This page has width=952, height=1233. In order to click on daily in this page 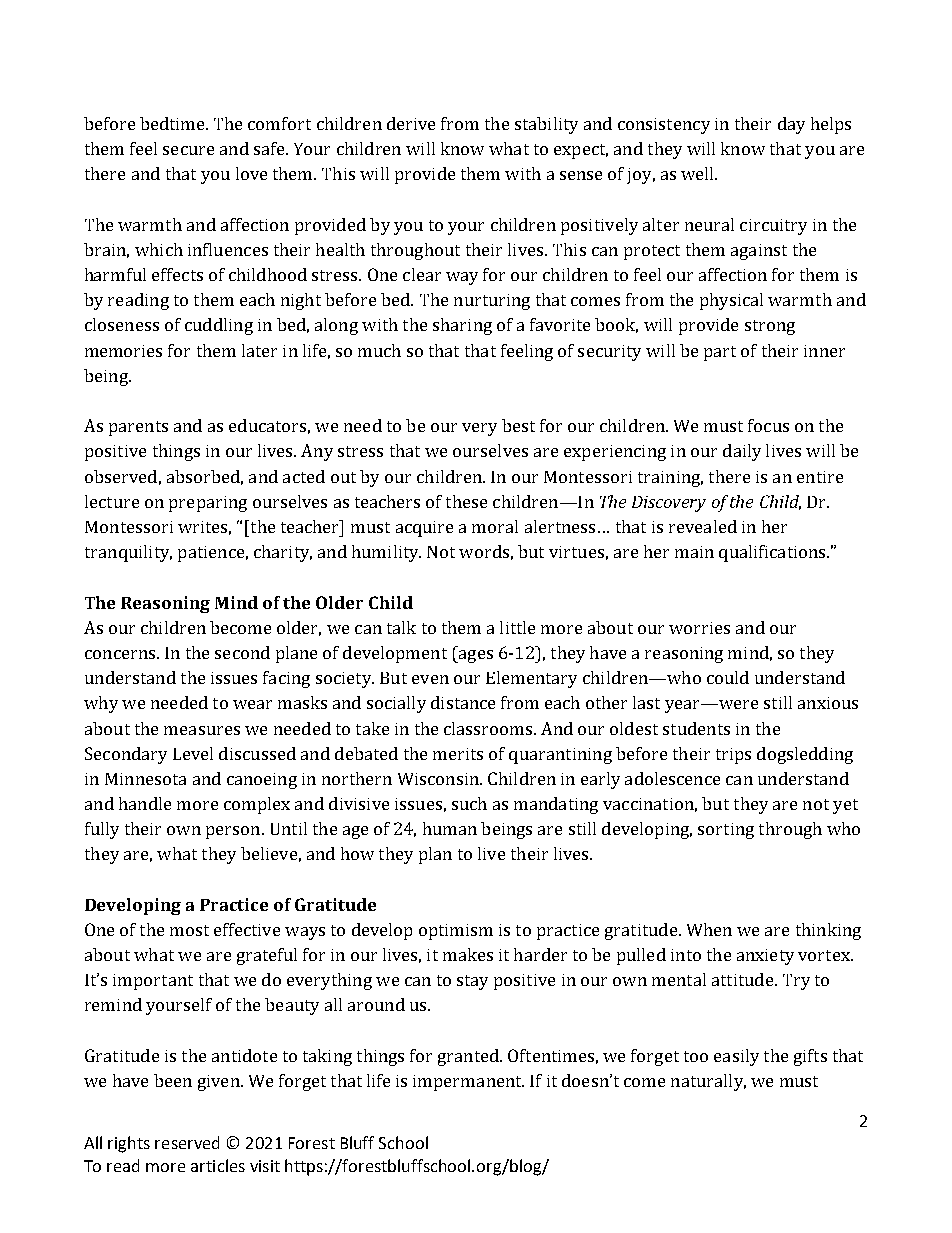, I will do `click(742, 452)`.
